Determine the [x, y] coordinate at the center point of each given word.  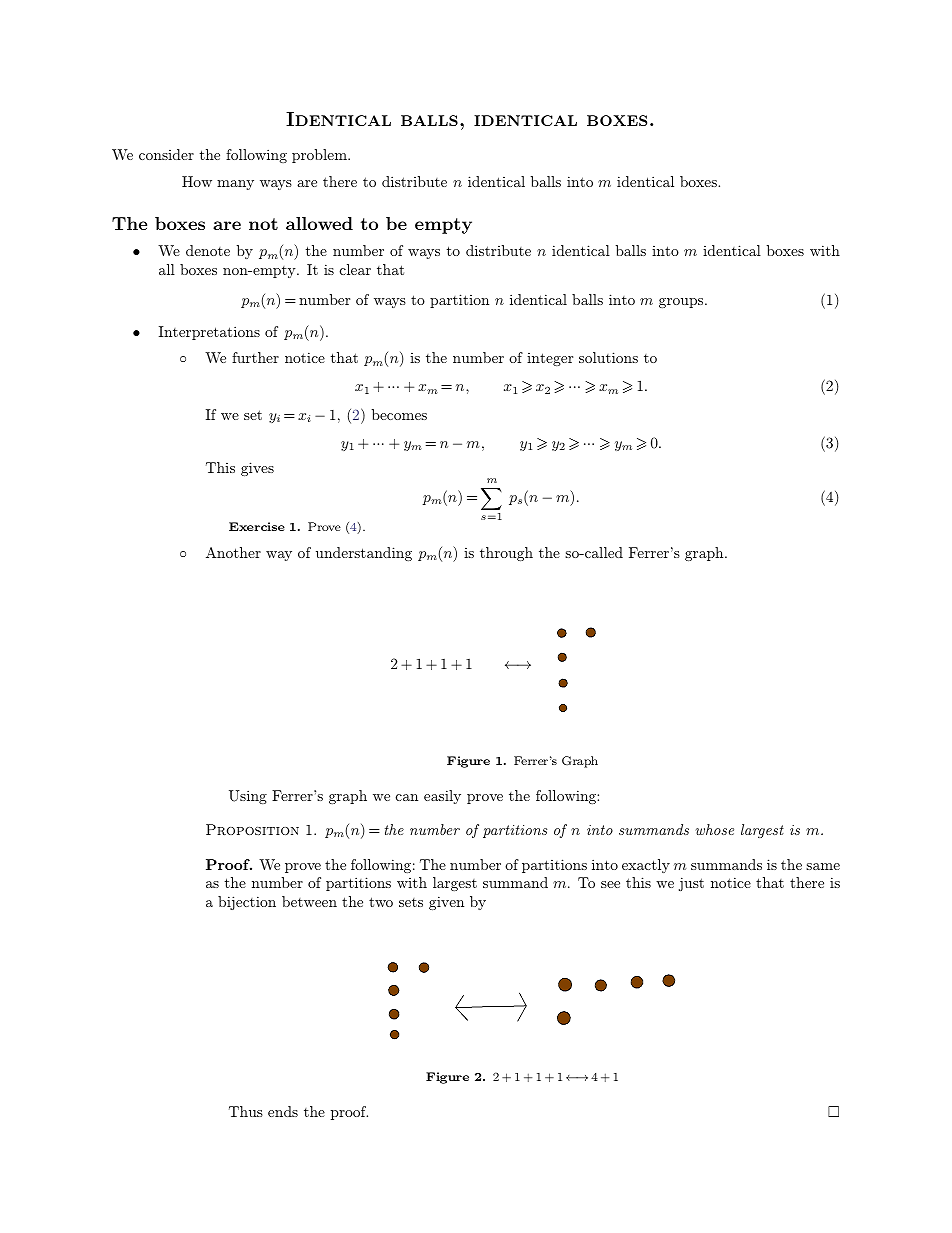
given [446, 903]
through [506, 554]
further [255, 357]
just [691, 884]
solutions [608, 357]
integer [550, 359]
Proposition [252, 829]
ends [283, 1111]
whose [714, 829]
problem [320, 156]
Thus [246, 1111]
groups [682, 303]
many [235, 185]
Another [233, 552]
